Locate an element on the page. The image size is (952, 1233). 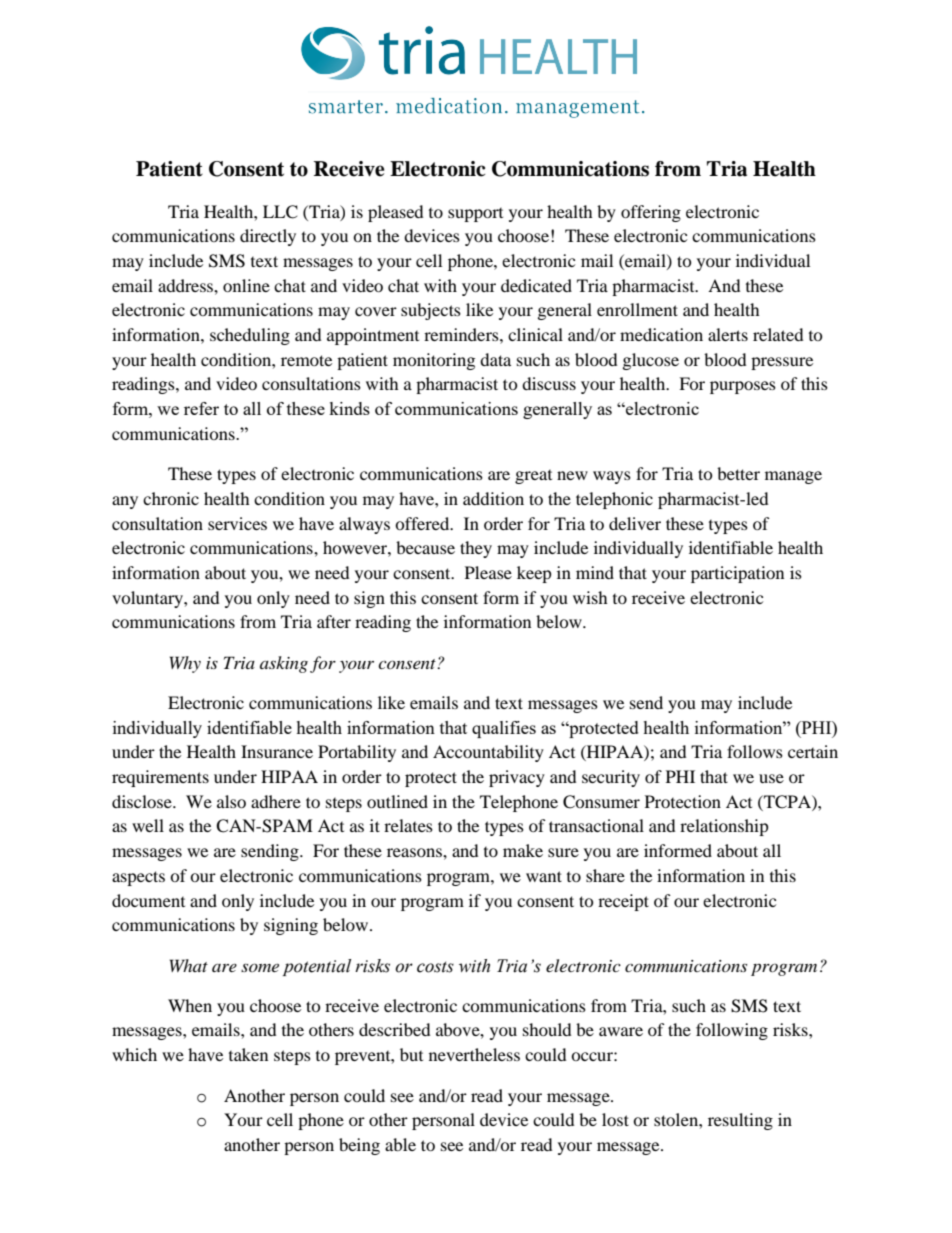
relates is located at coordinates (408, 825).
